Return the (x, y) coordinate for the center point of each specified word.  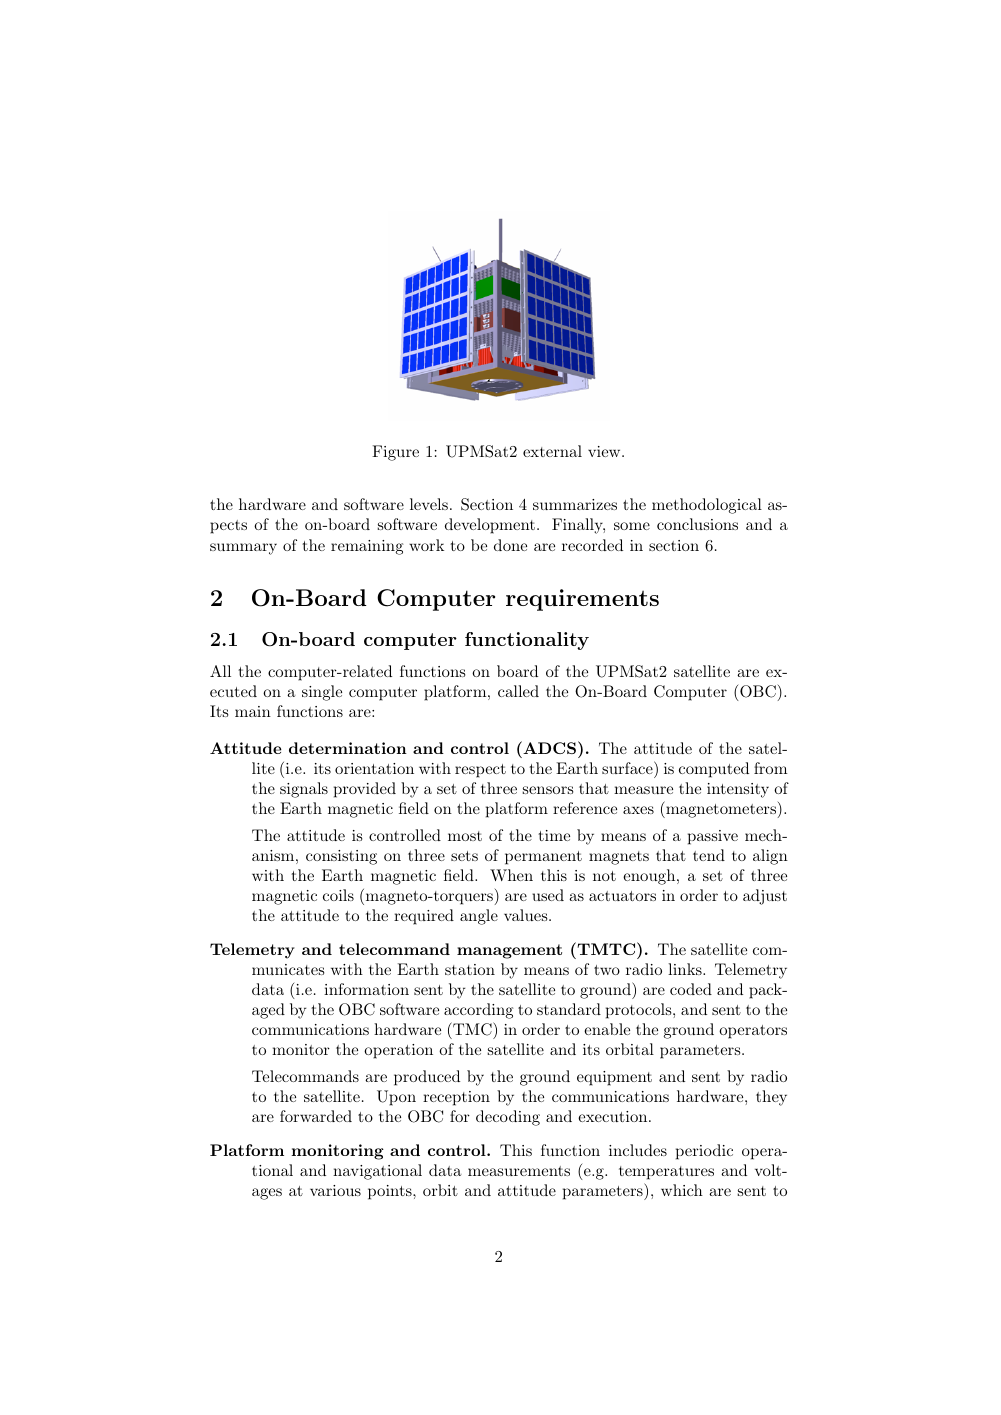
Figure (395, 453)
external (552, 451)
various (335, 1190)
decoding (508, 1118)
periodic (704, 1152)
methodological (707, 506)
